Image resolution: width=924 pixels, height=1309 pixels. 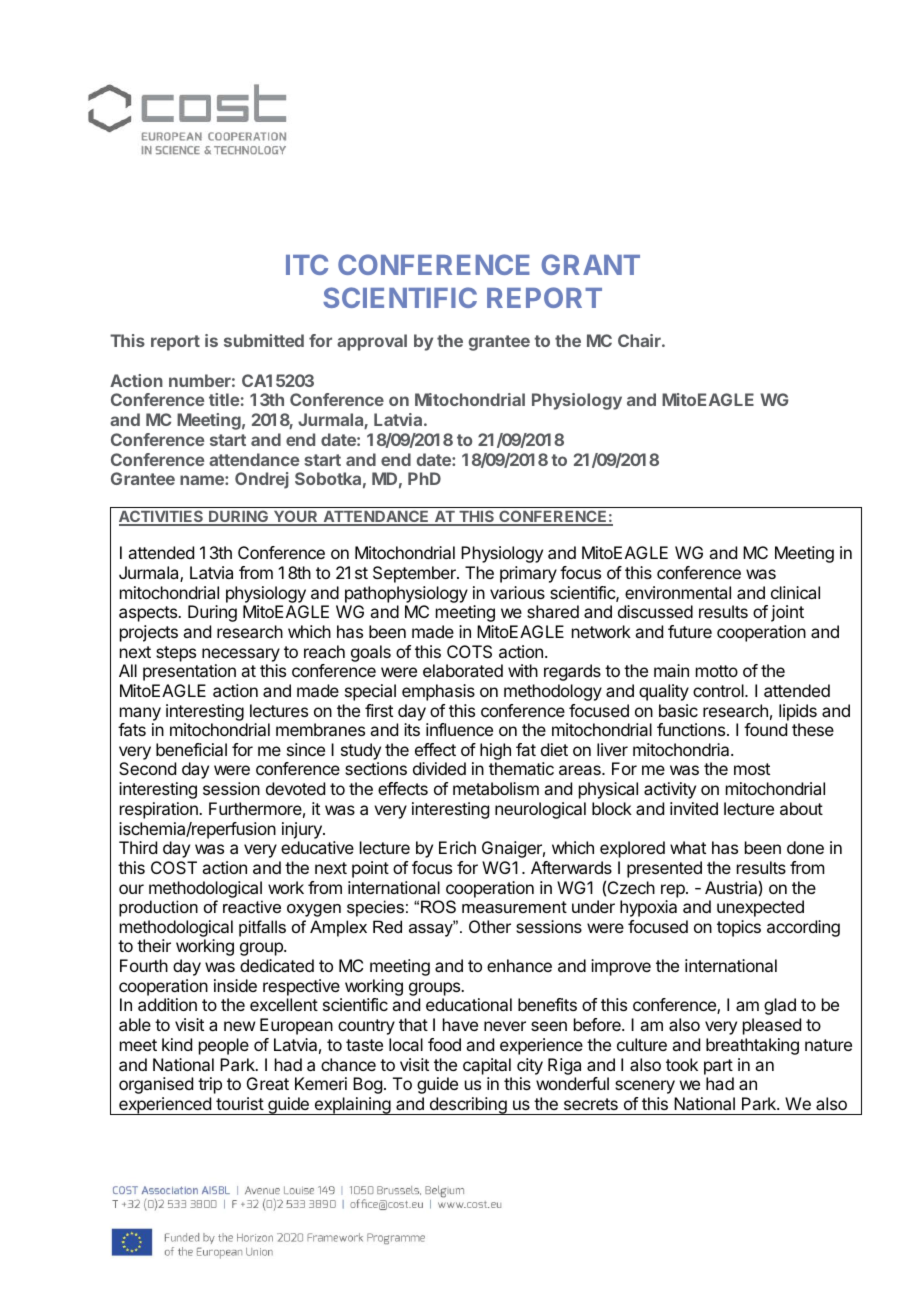 What do you see at coordinates (496, 788) in the image?
I see `metabolism` at bounding box center [496, 788].
